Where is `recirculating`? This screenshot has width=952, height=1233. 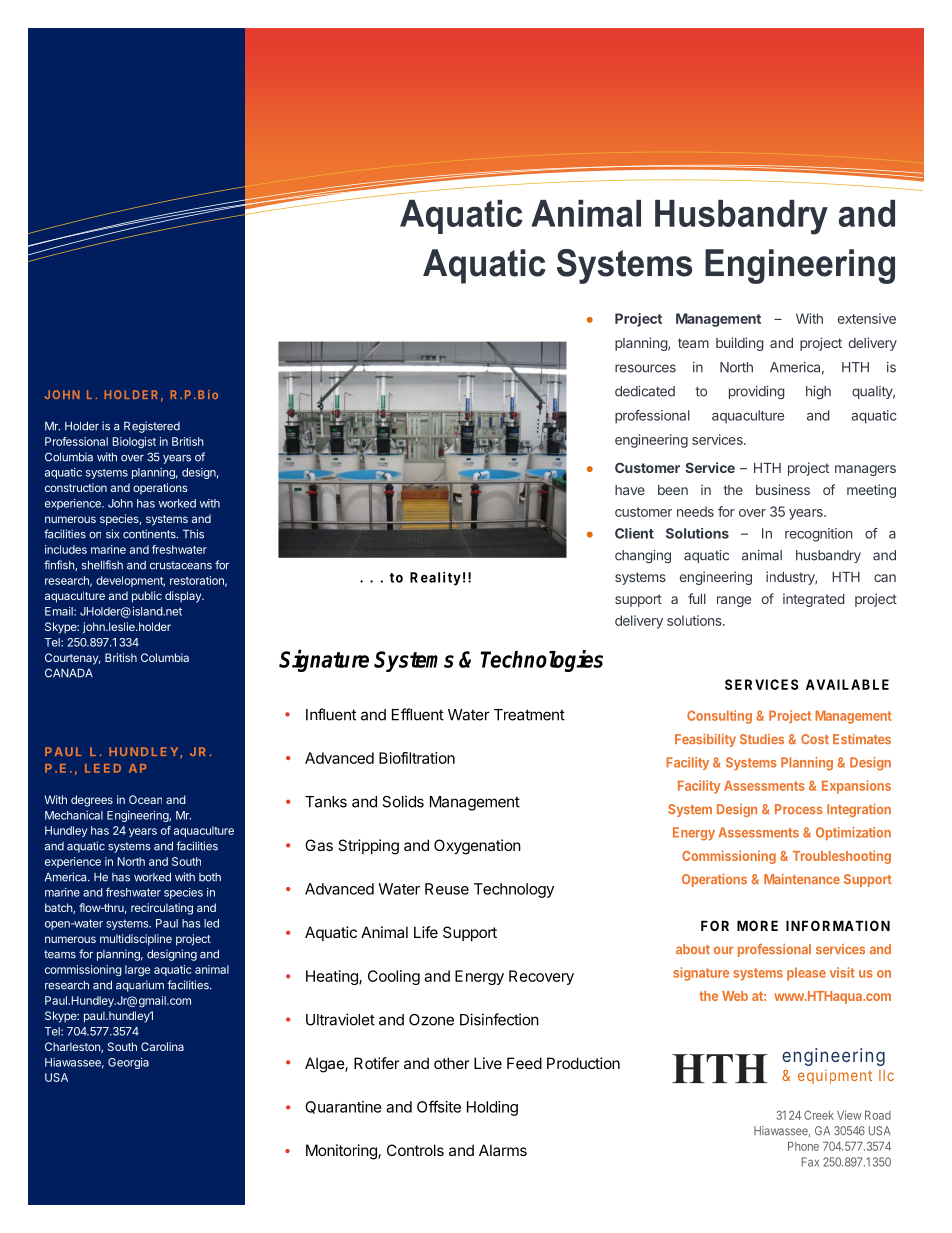
recirculating is located at coordinates (162, 909).
